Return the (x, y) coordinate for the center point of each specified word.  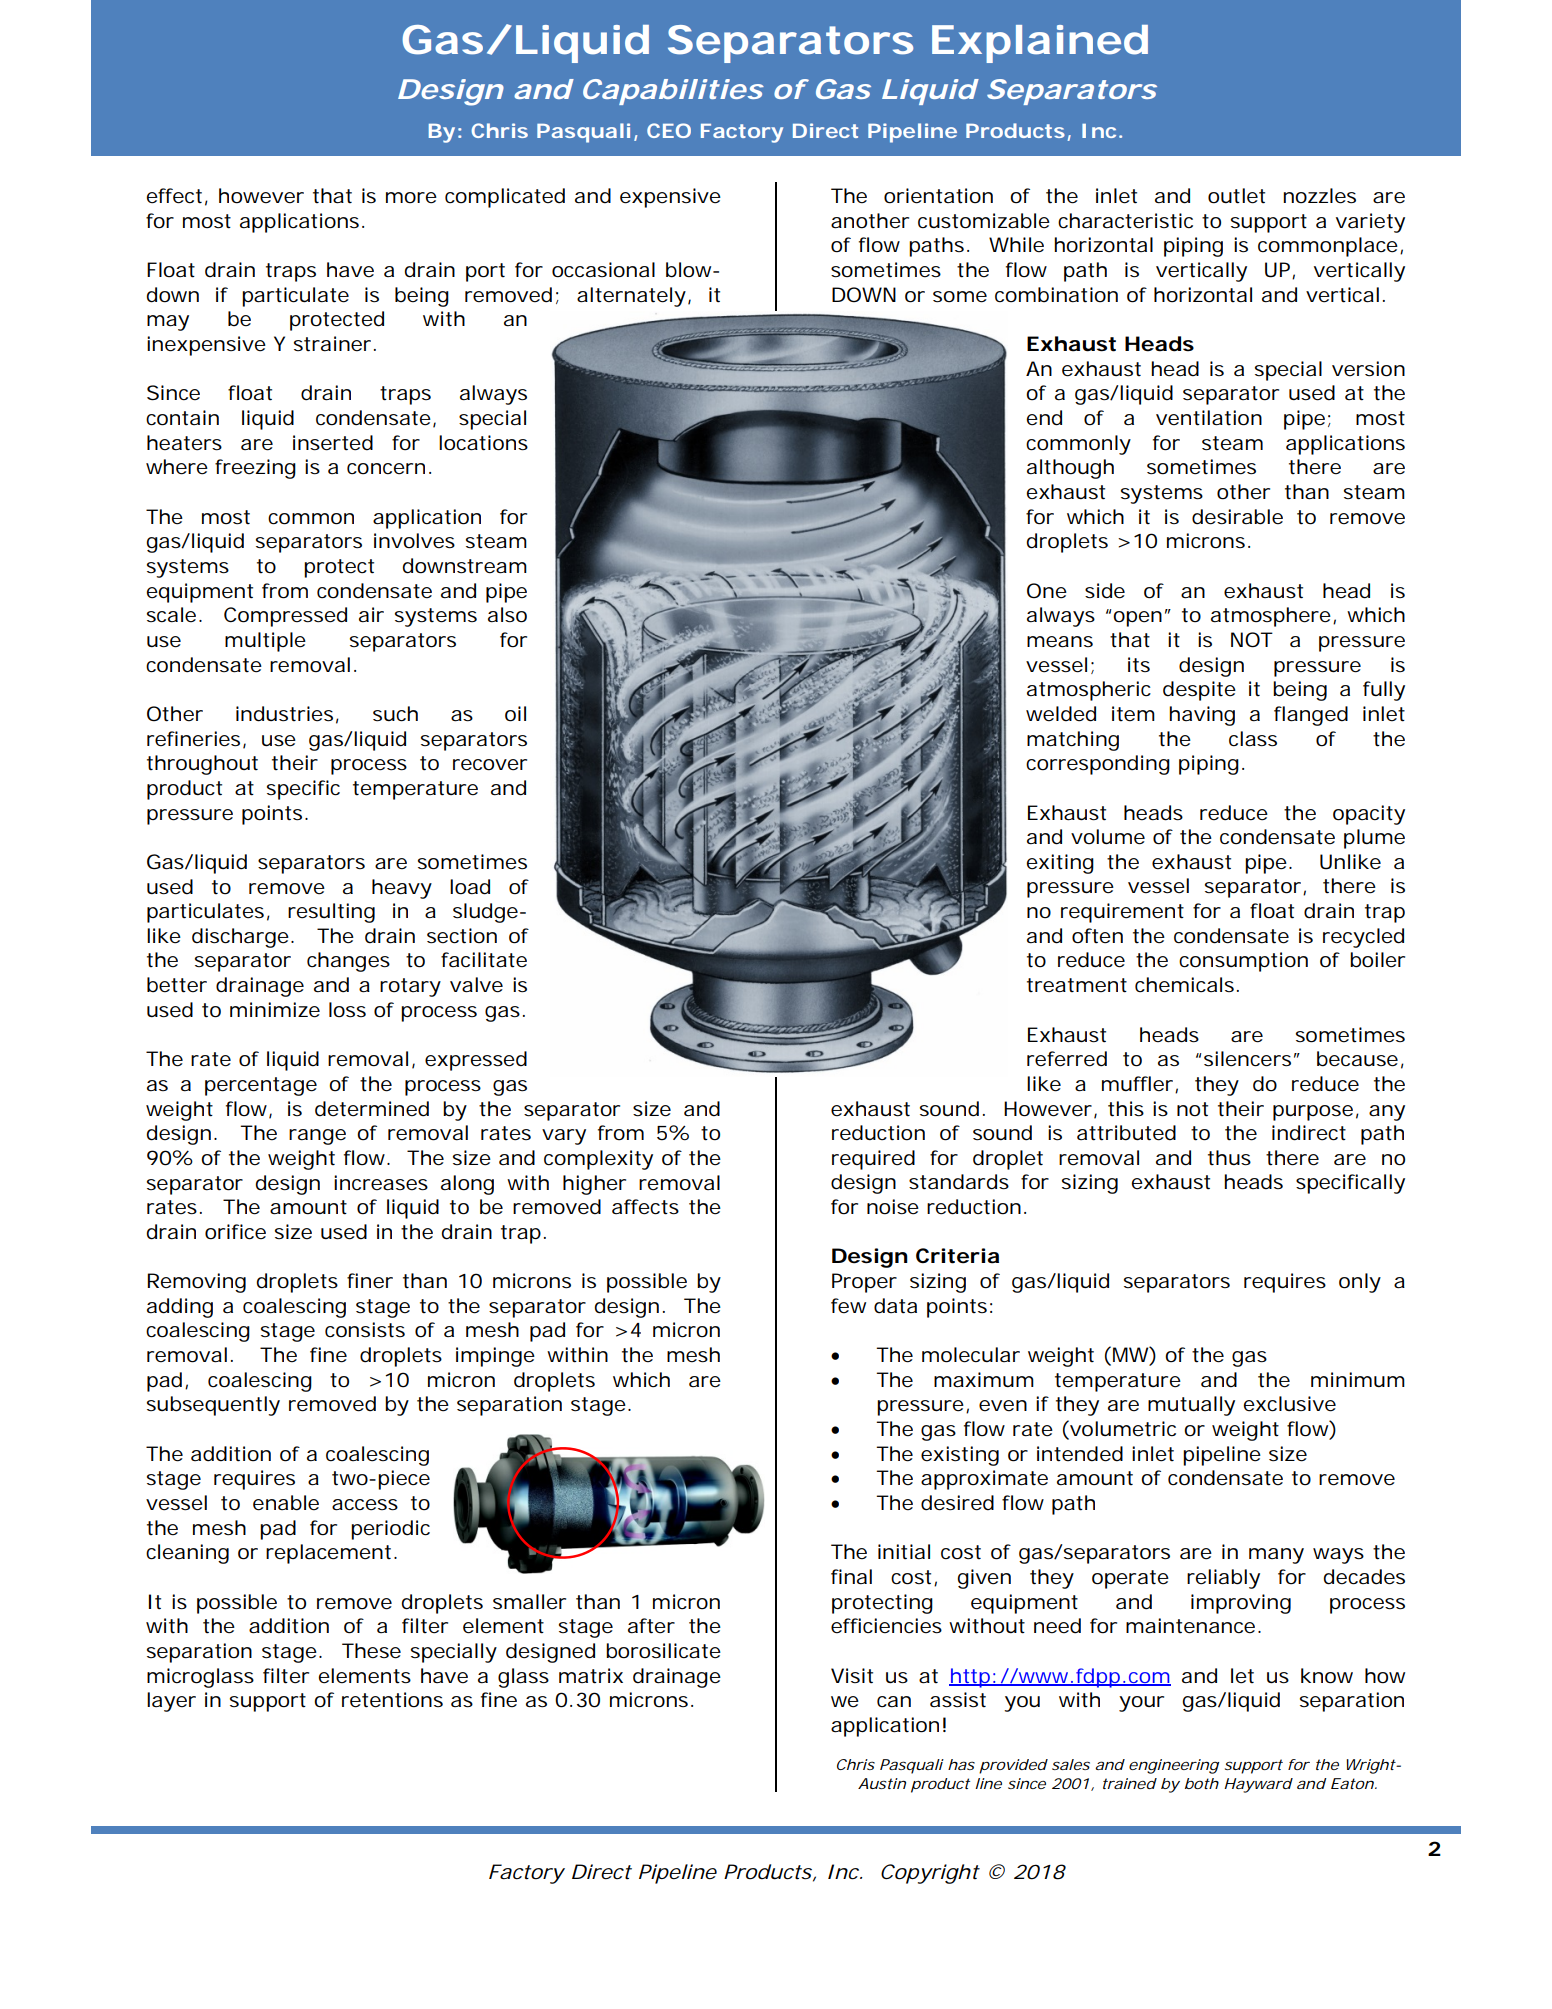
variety (1370, 223)
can (894, 1702)
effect (177, 197)
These (371, 1651)
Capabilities (673, 92)
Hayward (1258, 1785)
